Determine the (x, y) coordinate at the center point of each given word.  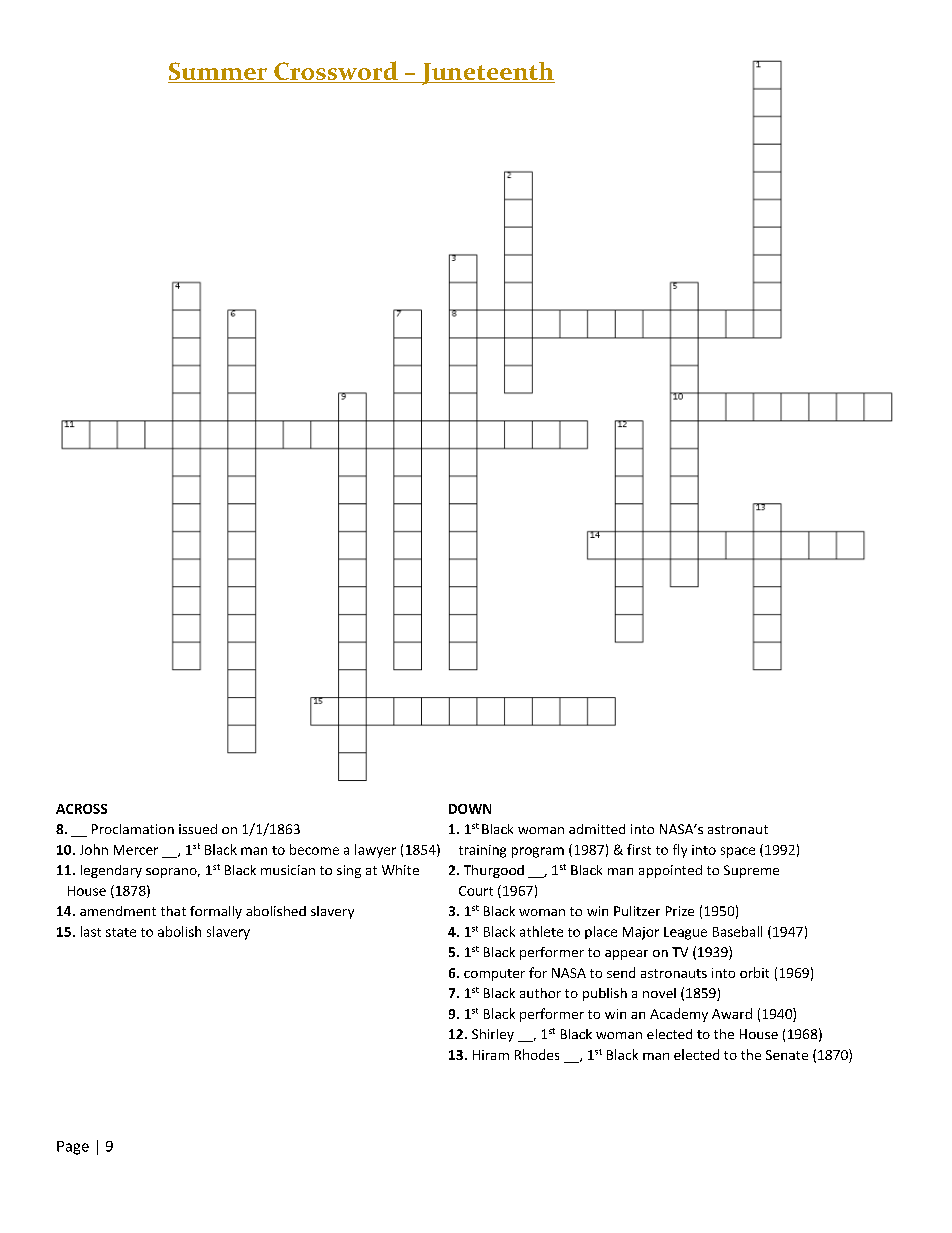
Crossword (336, 72)
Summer (218, 72)
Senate (787, 1055)
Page (73, 1148)
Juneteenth (487, 73)
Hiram (491, 1055)
